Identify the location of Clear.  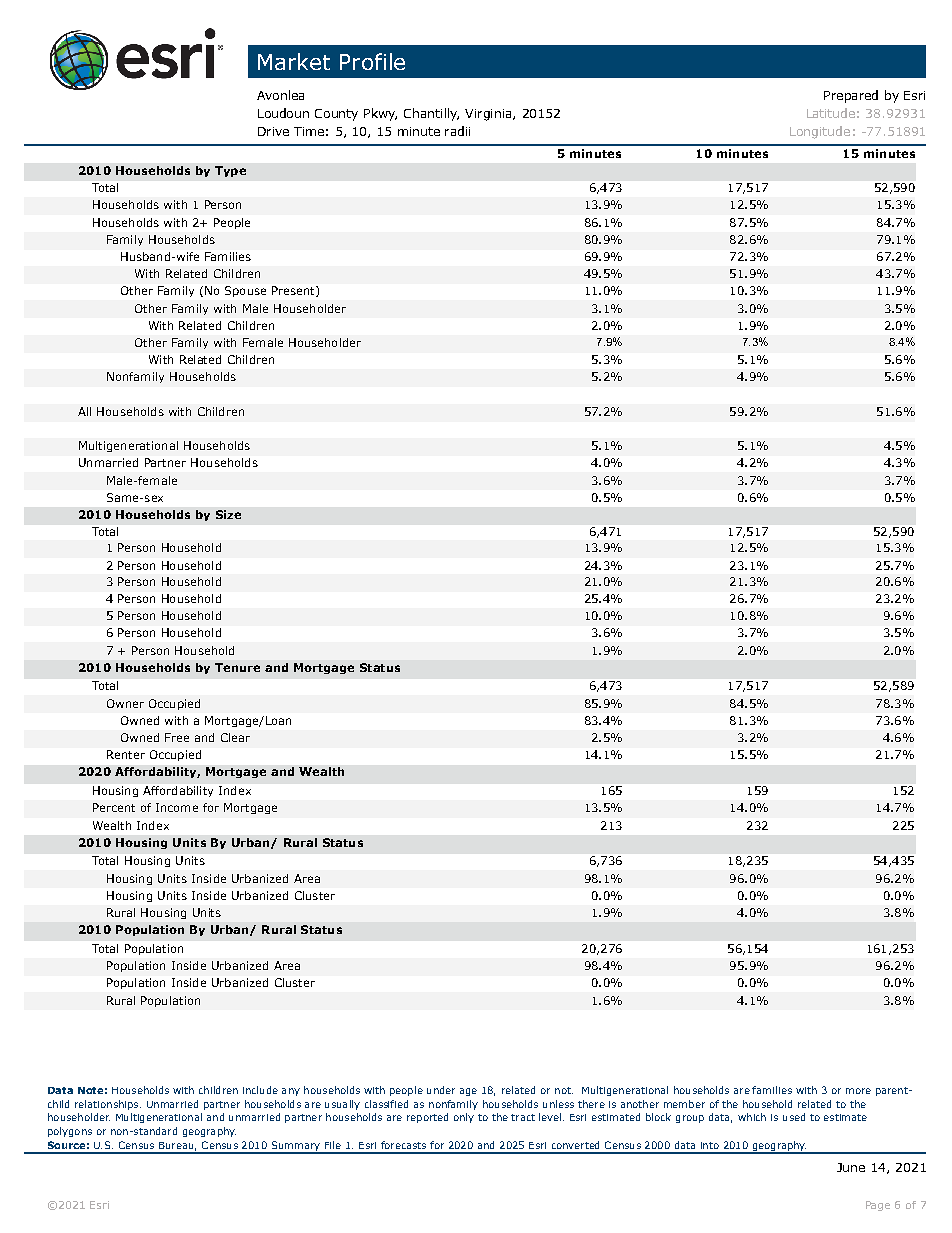
(235, 737).
